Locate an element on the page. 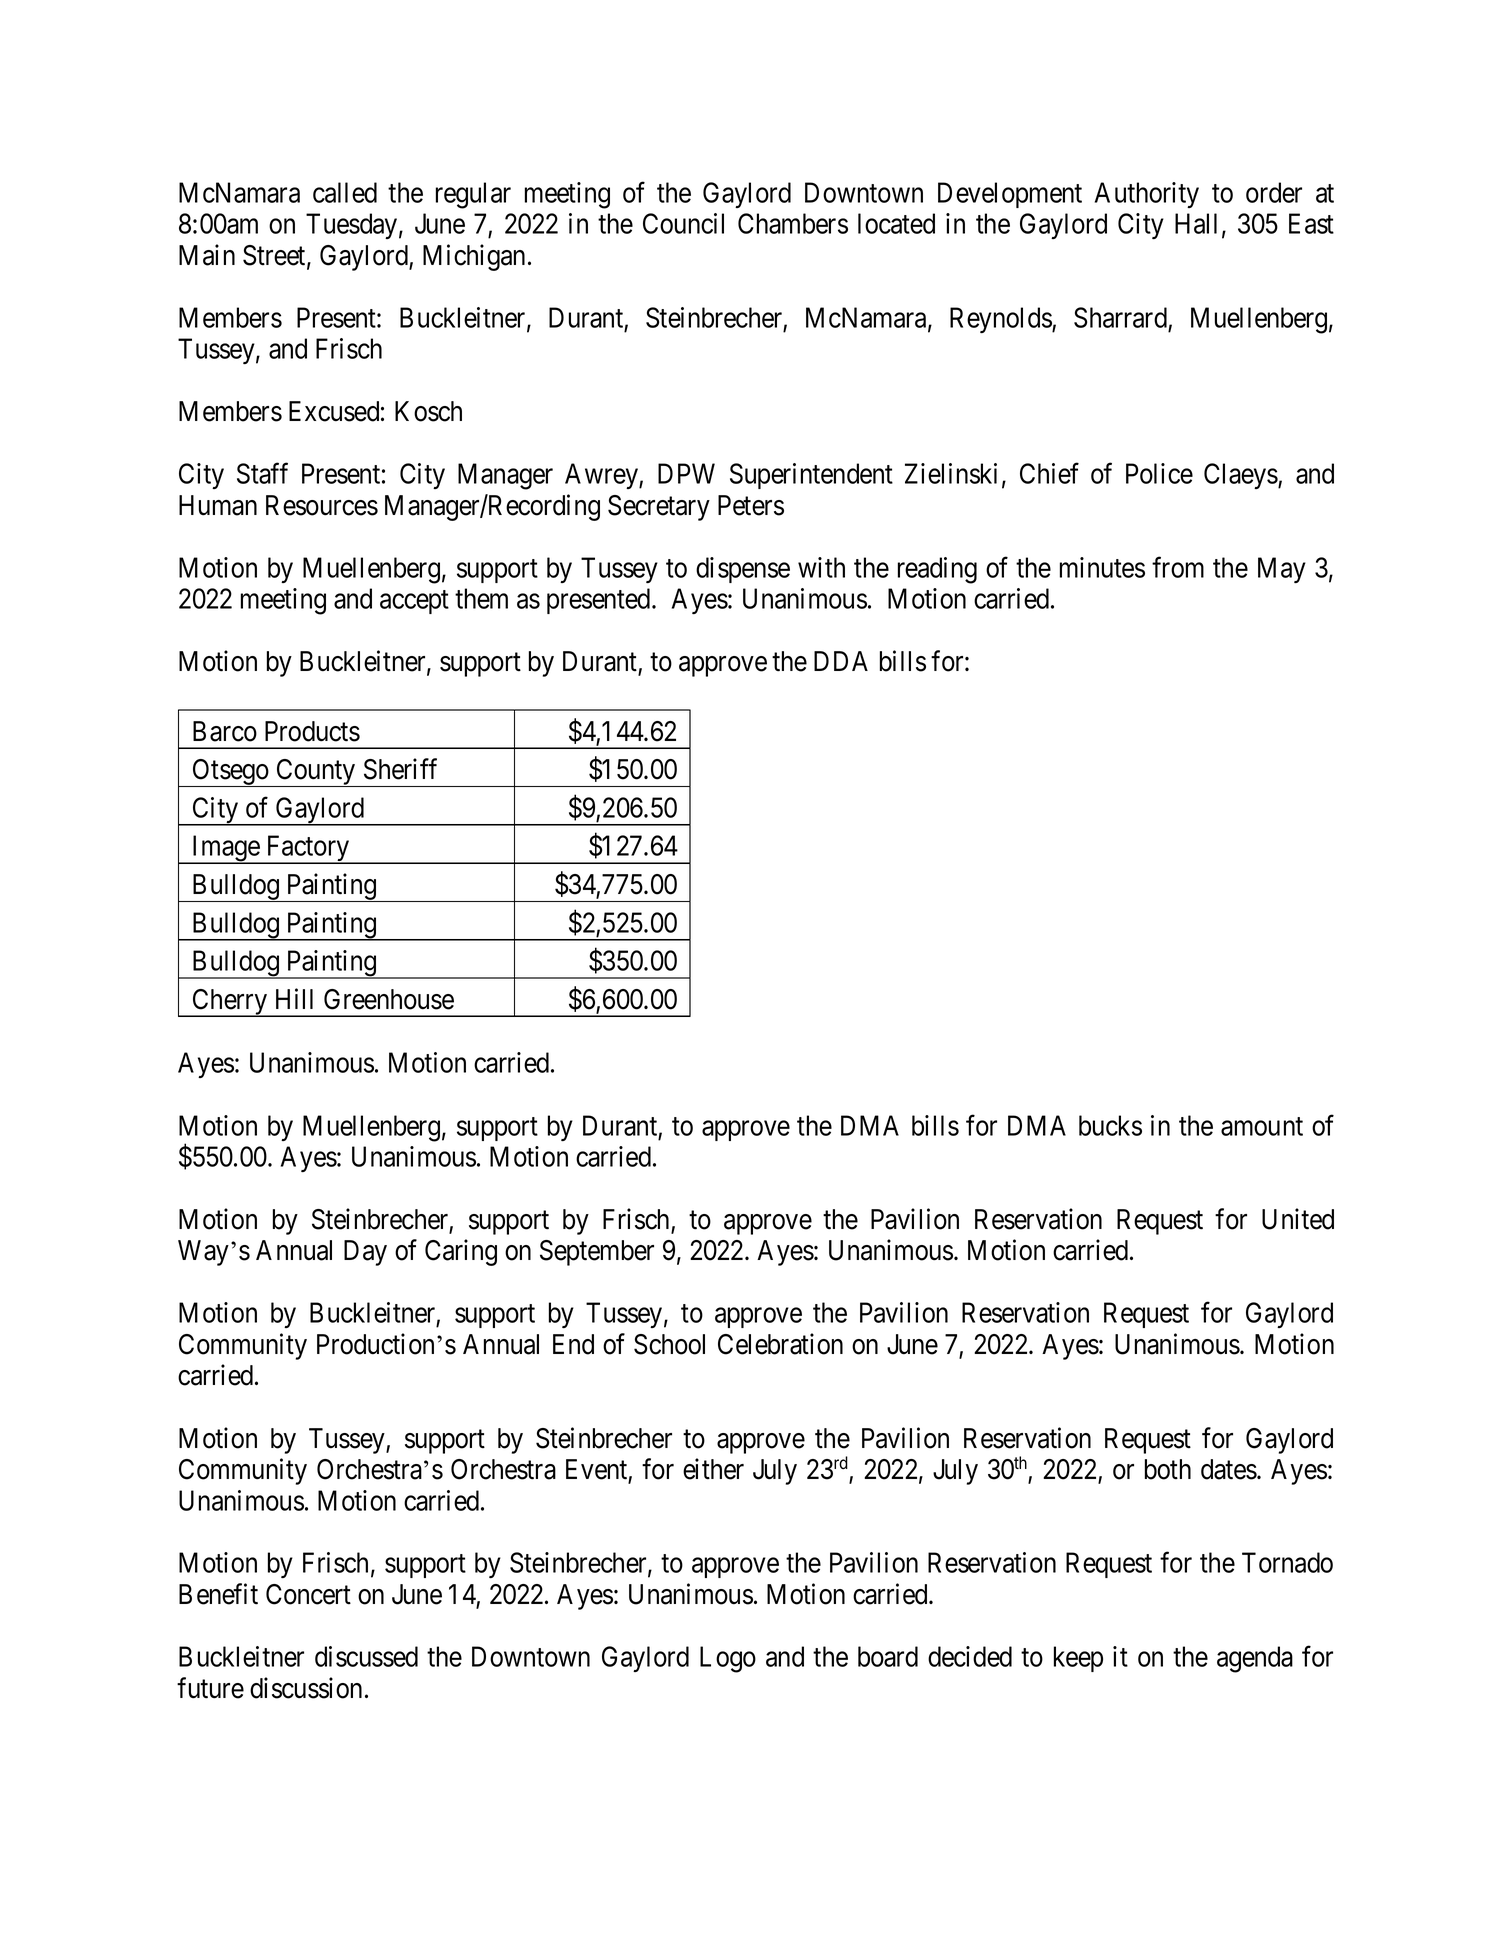 The image size is (1512, 1957). County is located at coordinates (316, 773).
